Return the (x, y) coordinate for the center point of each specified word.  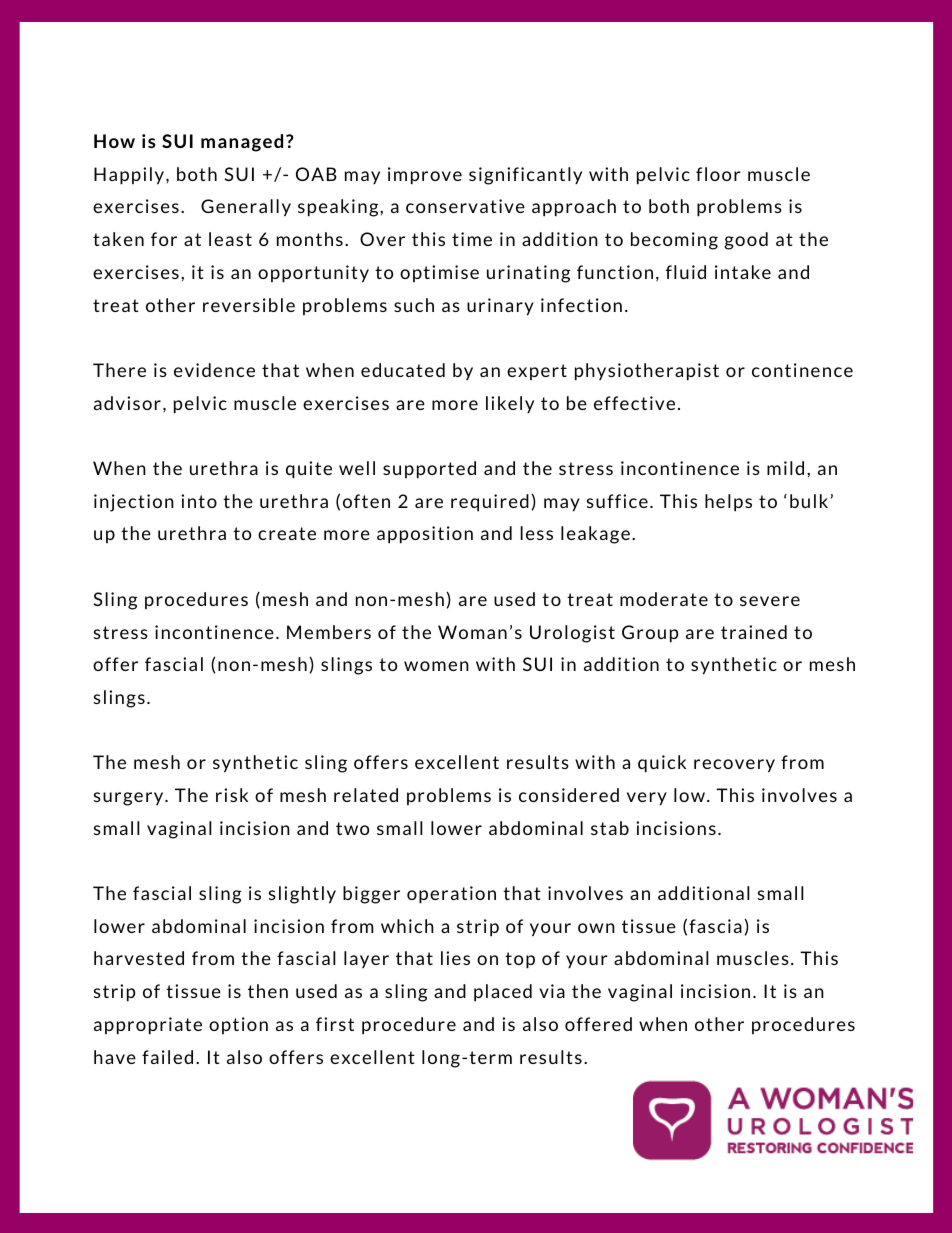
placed (503, 993)
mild (785, 468)
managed (242, 143)
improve (425, 176)
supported (429, 470)
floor (718, 174)
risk (232, 795)
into (199, 501)
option (238, 1025)
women (436, 666)
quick (662, 764)
